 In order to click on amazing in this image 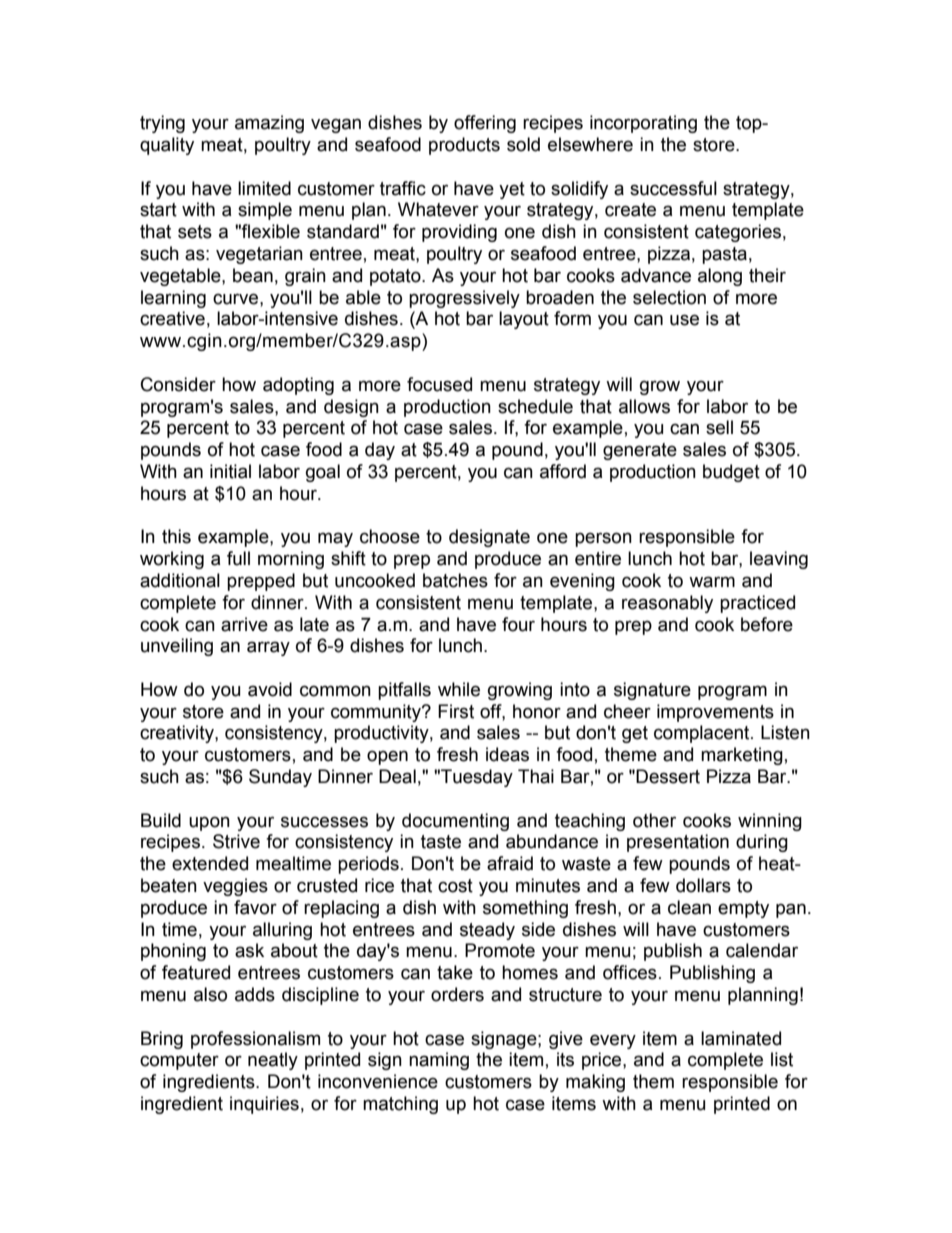, I will do `click(269, 124)`.
